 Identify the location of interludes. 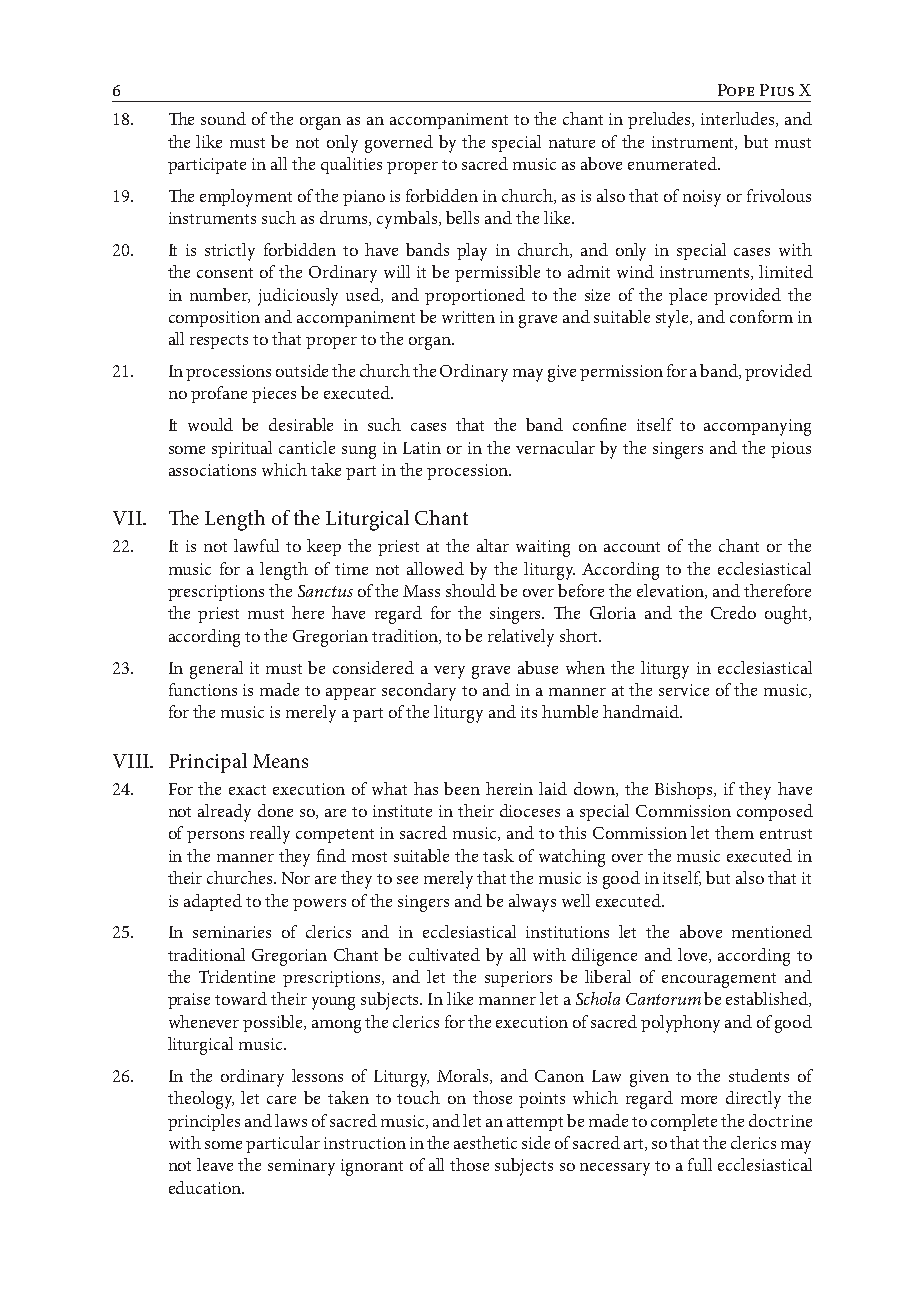
(739, 119).
